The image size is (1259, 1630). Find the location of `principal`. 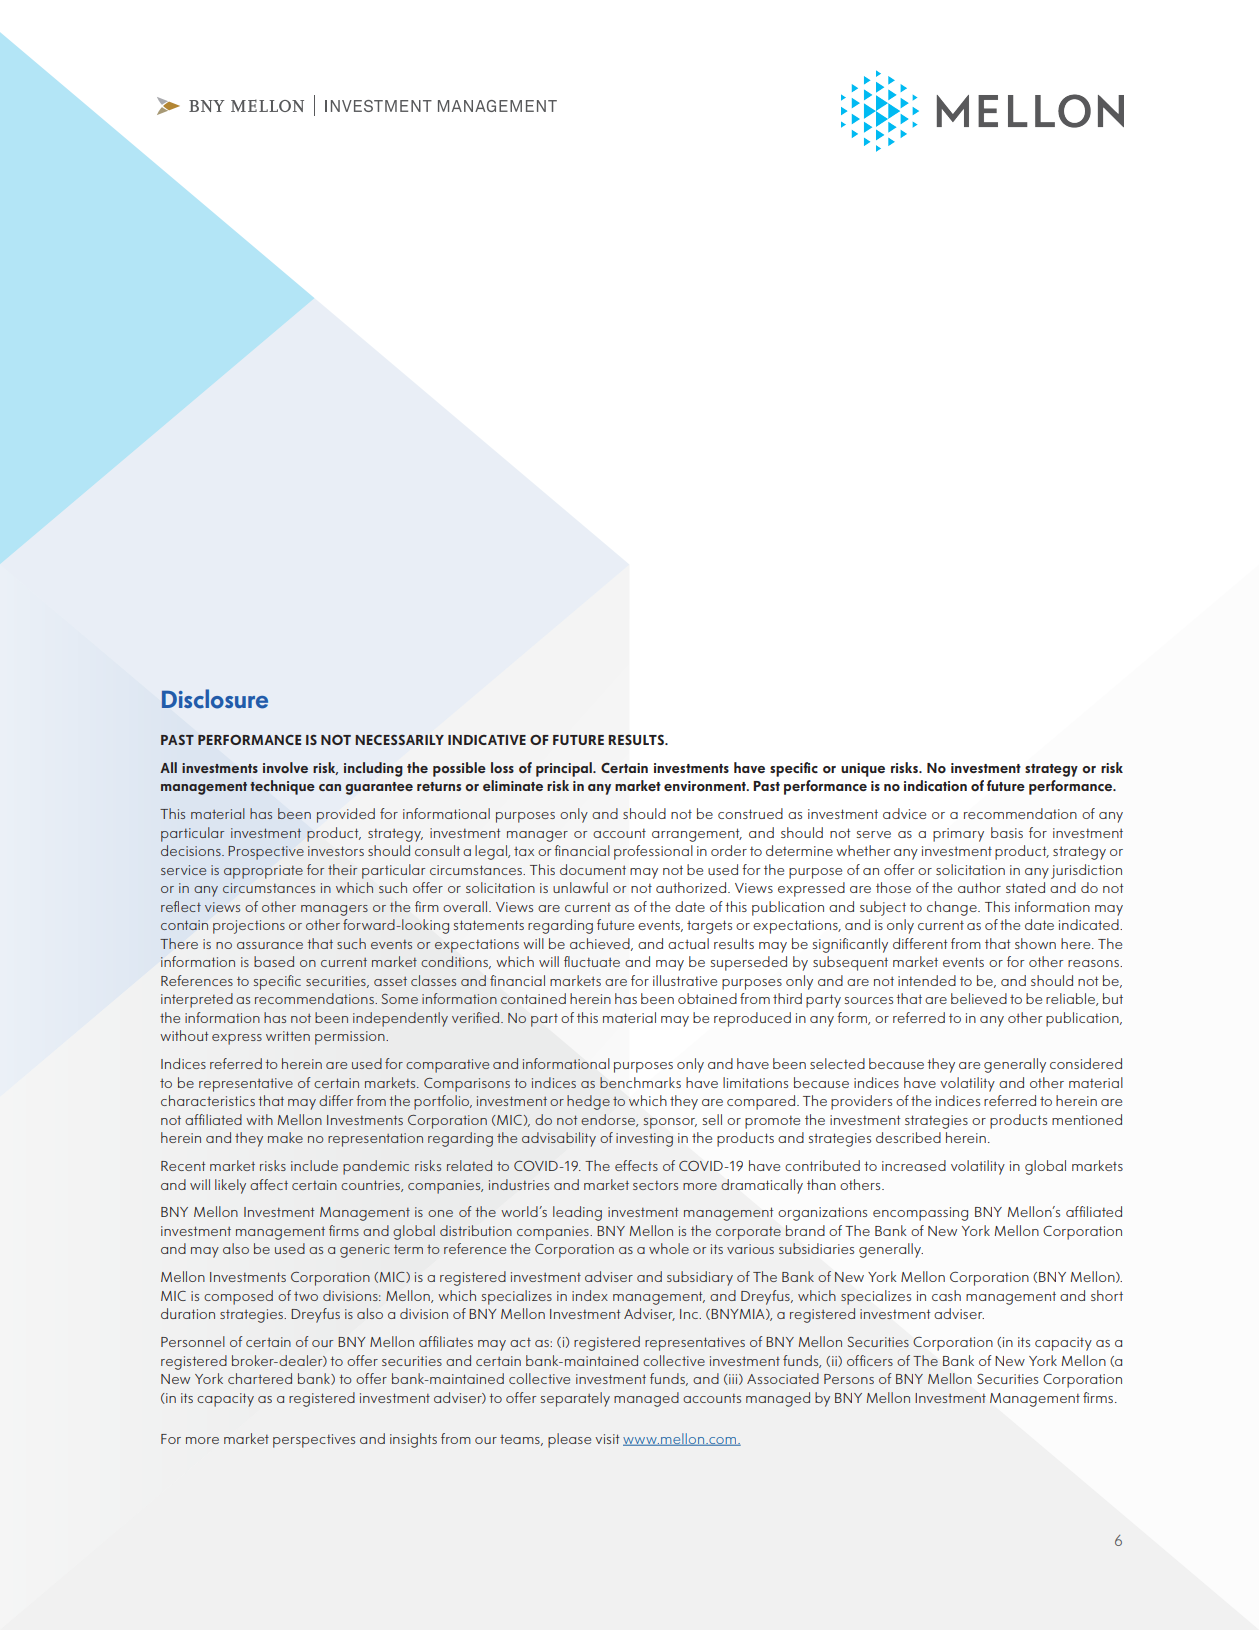

principal is located at coordinates (565, 769).
